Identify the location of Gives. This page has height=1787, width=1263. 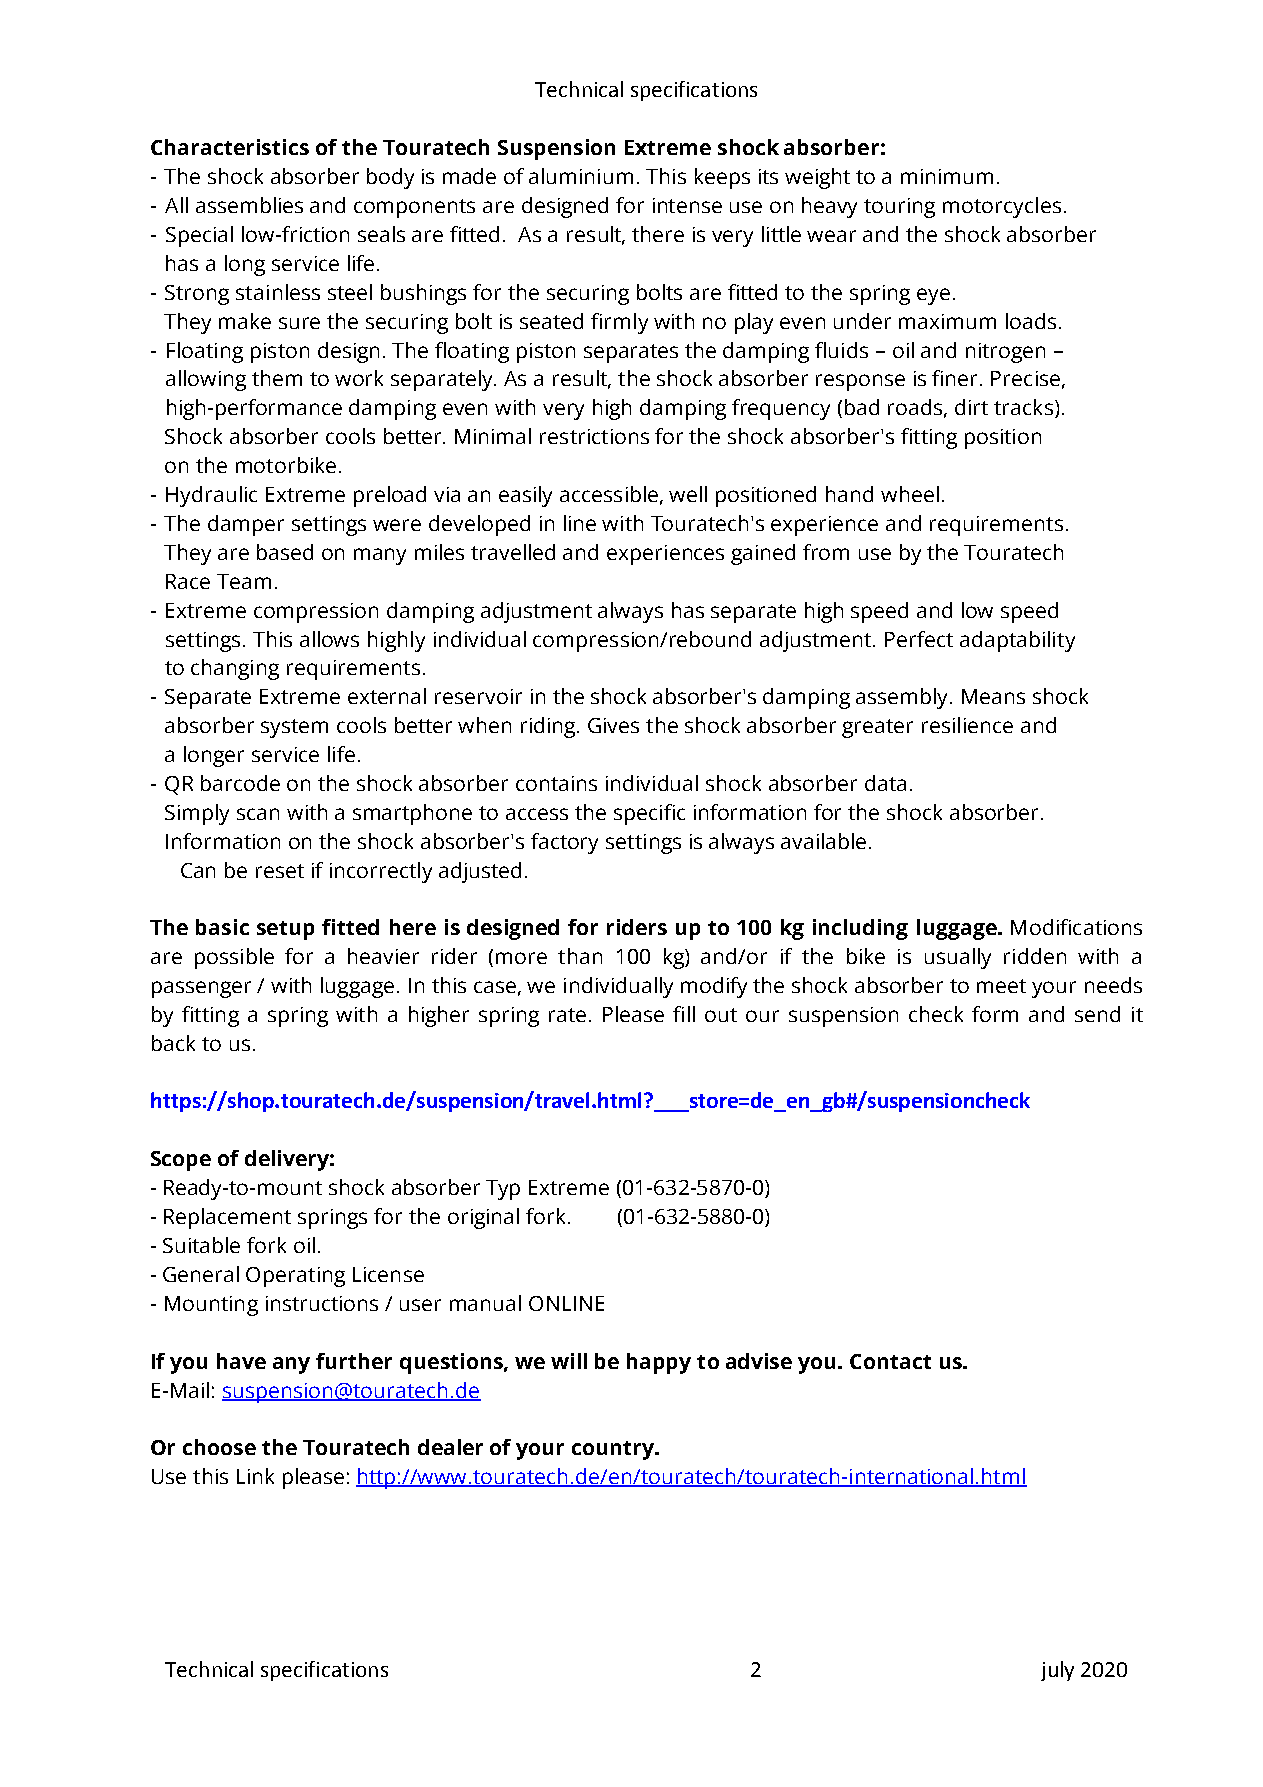
(613, 725).
